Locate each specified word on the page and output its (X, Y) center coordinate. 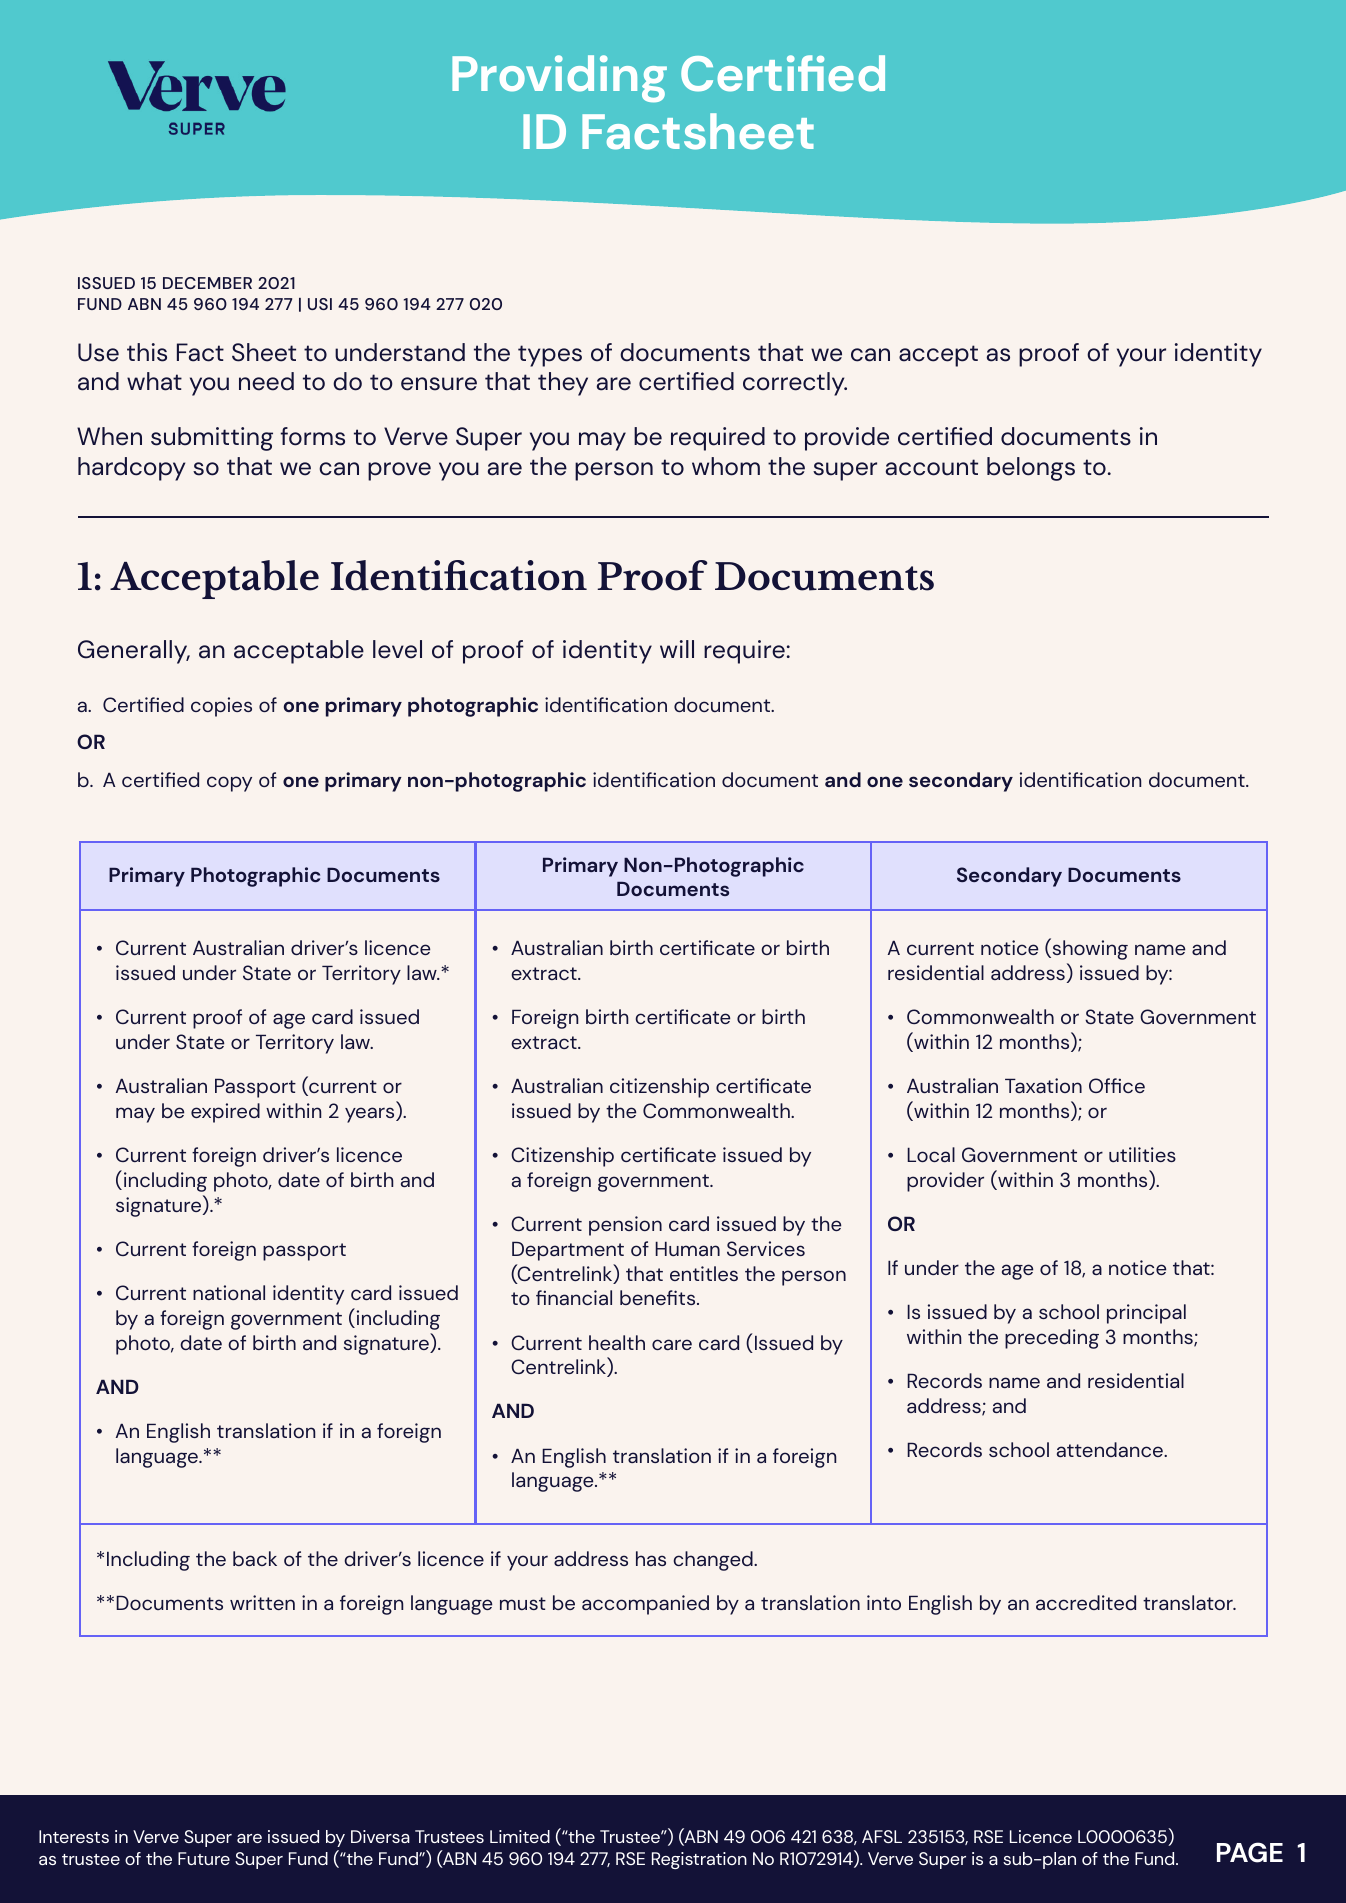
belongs (1031, 469)
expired (225, 1113)
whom (726, 466)
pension (625, 1226)
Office (1117, 1085)
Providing (559, 78)
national (229, 1292)
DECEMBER (207, 283)
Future (204, 1858)
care (672, 1344)
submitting (212, 439)
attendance (1111, 1449)
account (932, 467)
